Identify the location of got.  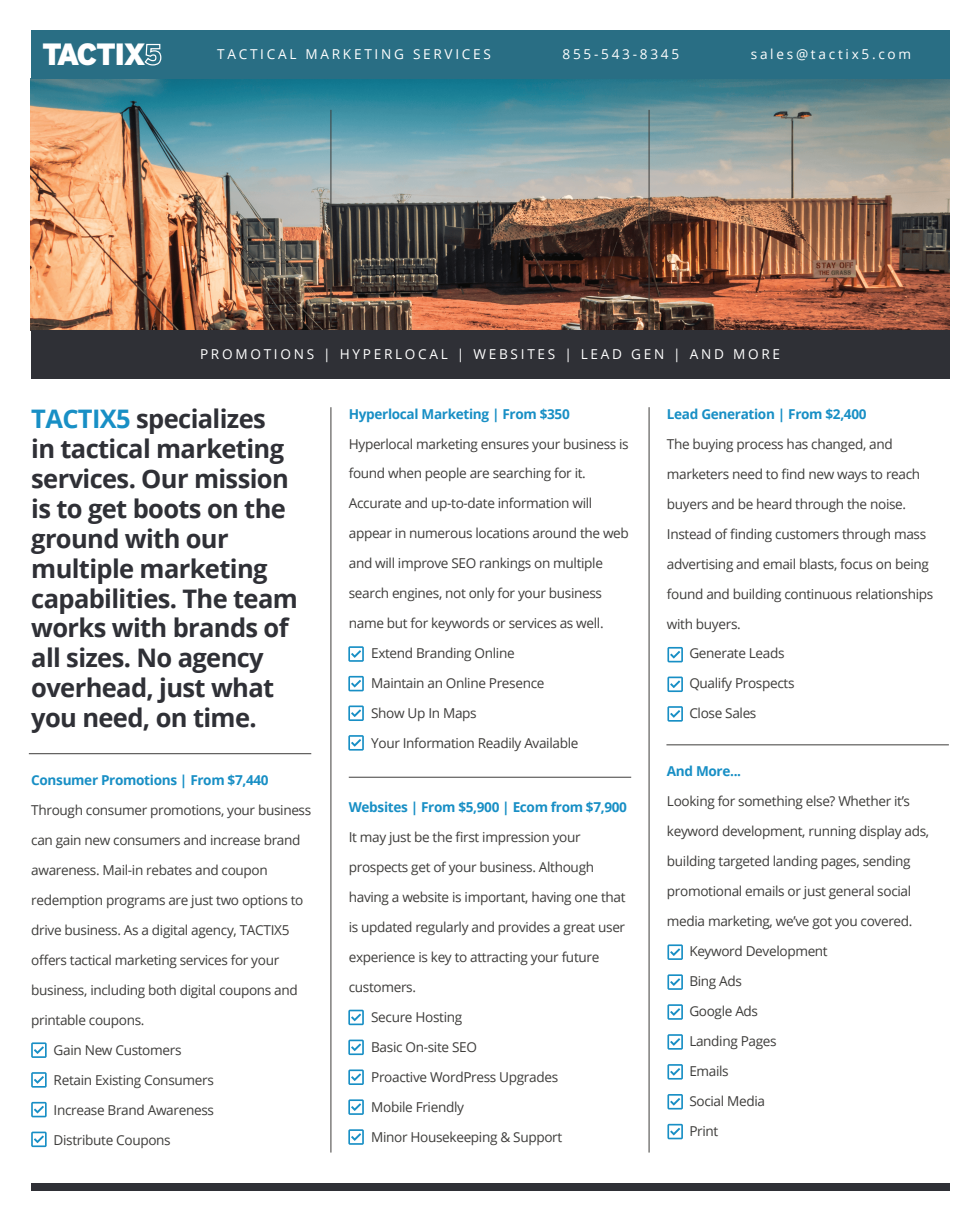
(822, 923).
